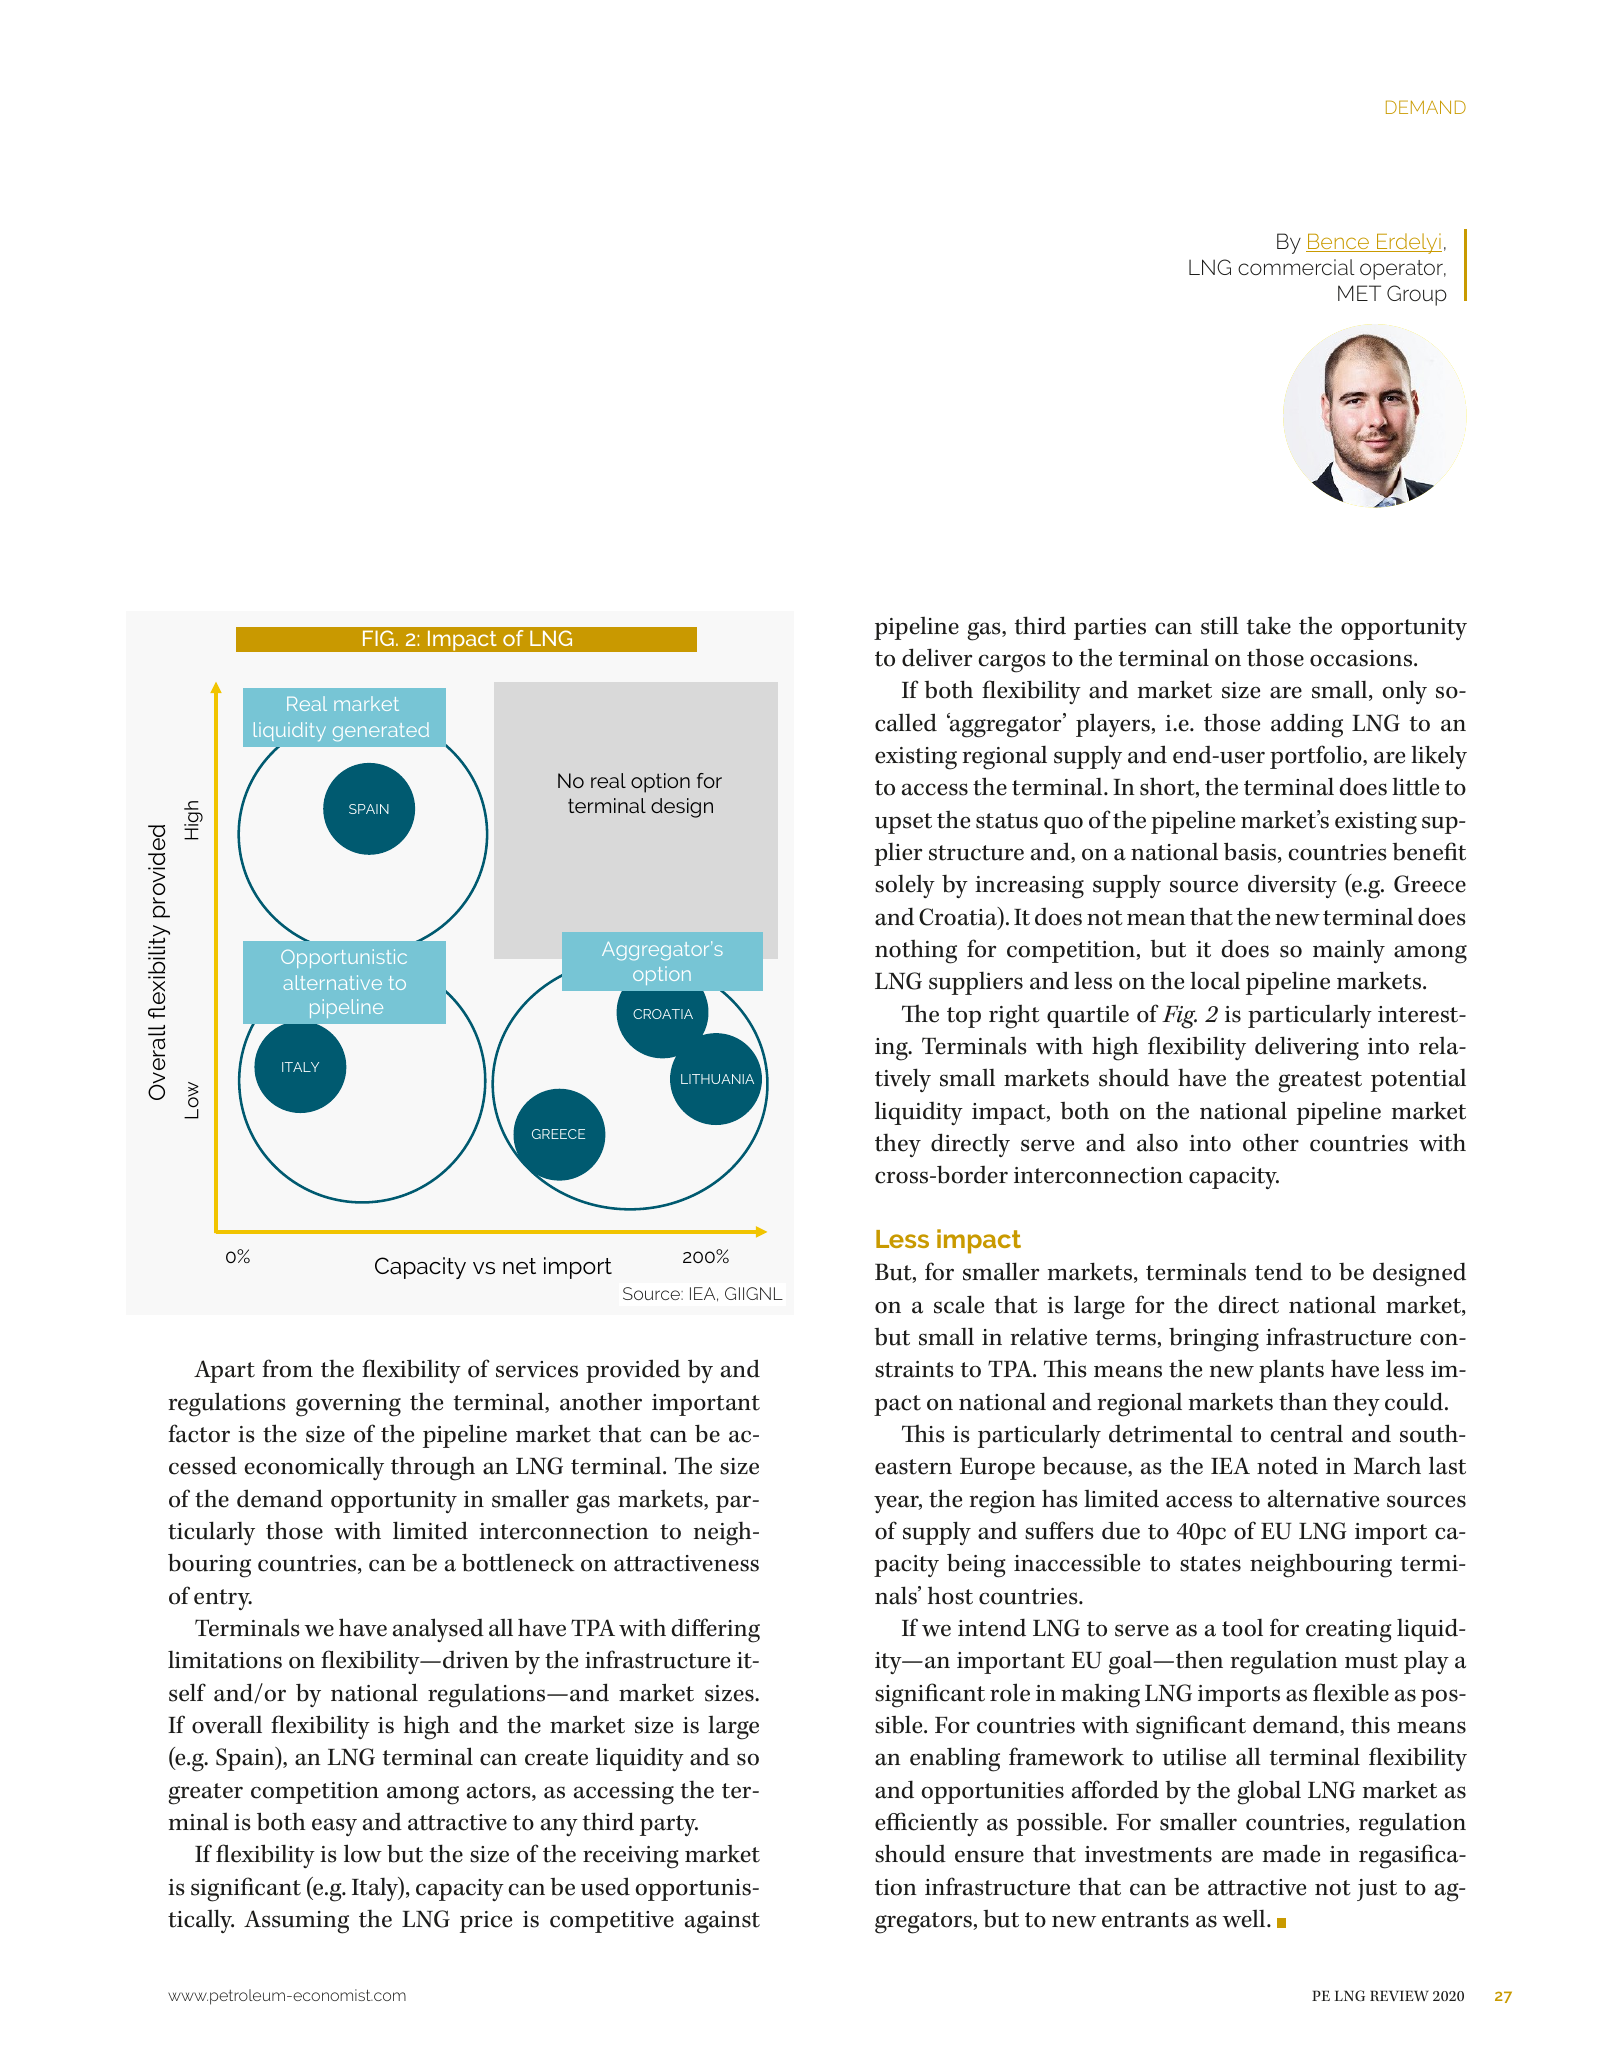 This image has width=1604, height=2047. What do you see at coordinates (1287, 1465) in the image?
I see `noted` at bounding box center [1287, 1465].
